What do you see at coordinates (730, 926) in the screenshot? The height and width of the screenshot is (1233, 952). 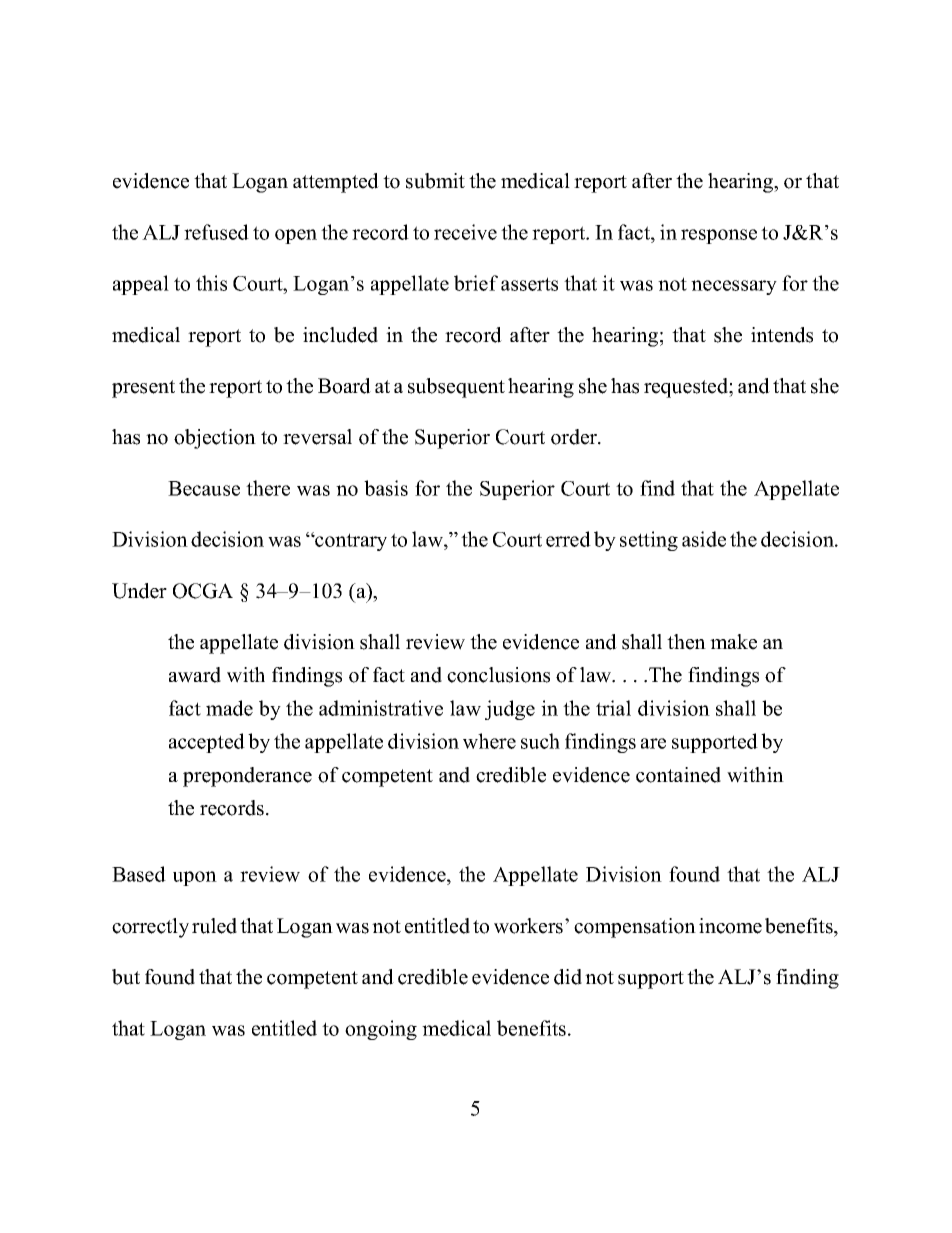 I see `income` at bounding box center [730, 926].
